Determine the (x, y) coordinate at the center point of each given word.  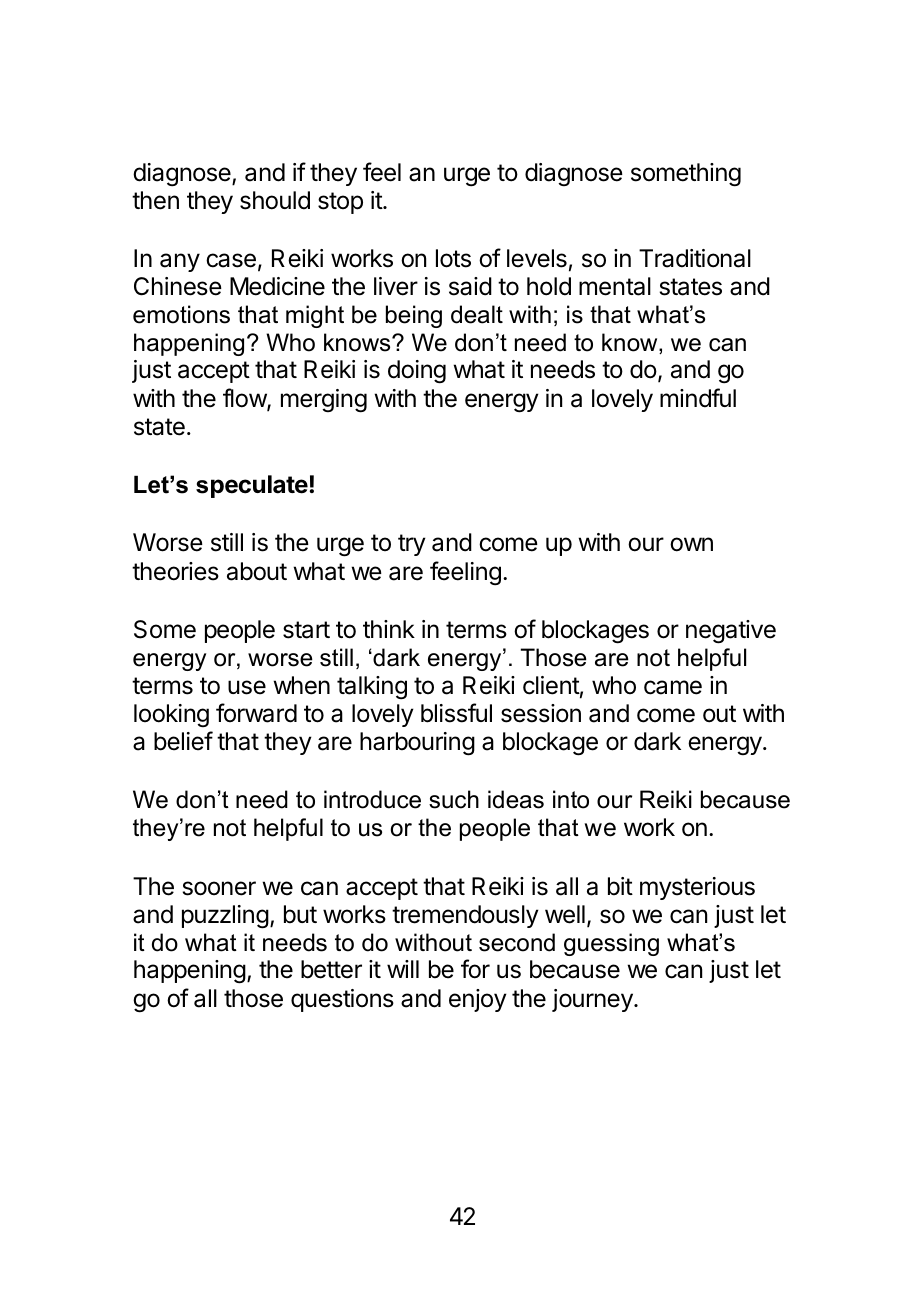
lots (453, 258)
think (389, 629)
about (257, 571)
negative (731, 632)
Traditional (695, 258)
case (231, 260)
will (403, 969)
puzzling (225, 917)
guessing (611, 944)
